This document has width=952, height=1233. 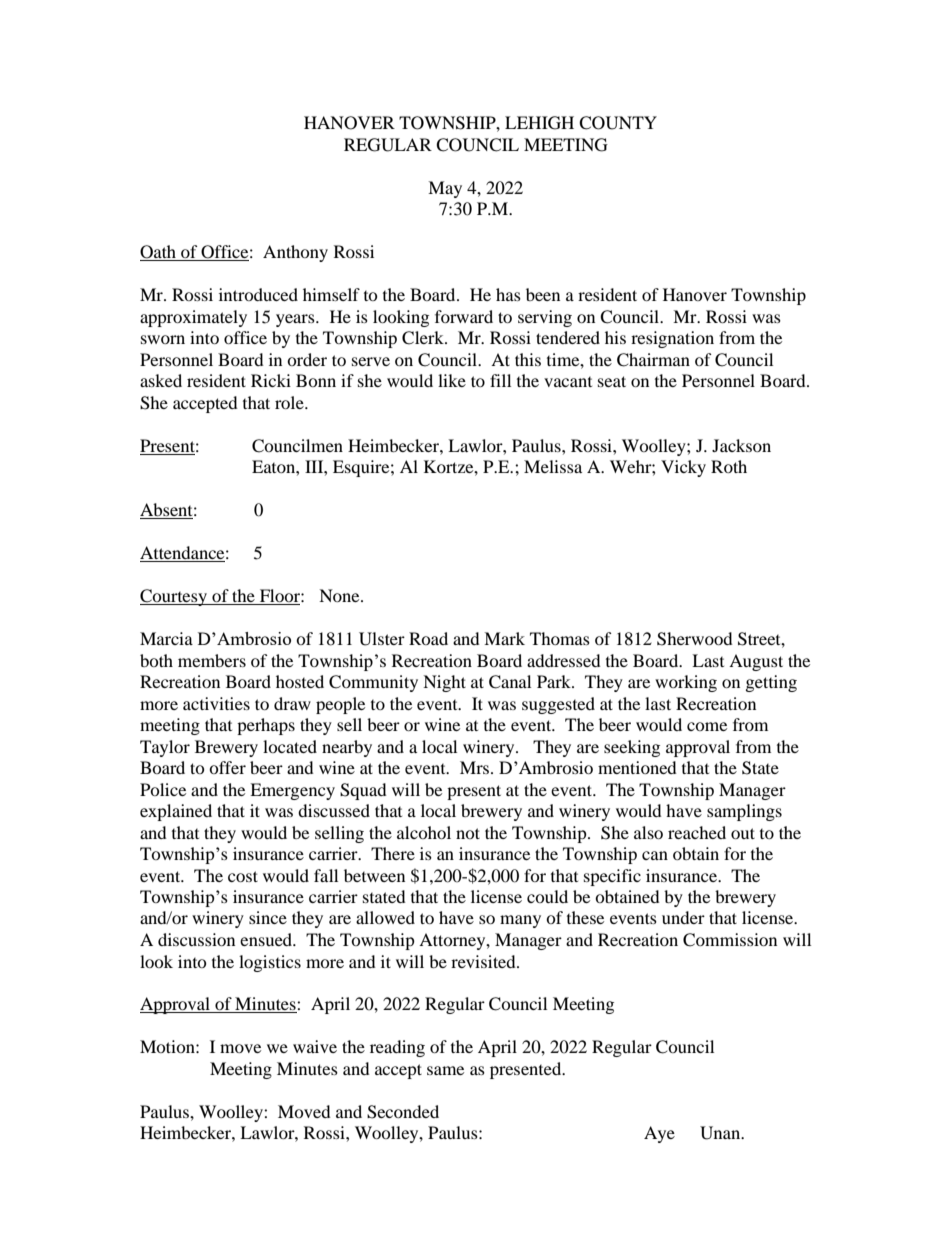 What do you see at coordinates (618, 123) in the document?
I see `COUNTY` at bounding box center [618, 123].
